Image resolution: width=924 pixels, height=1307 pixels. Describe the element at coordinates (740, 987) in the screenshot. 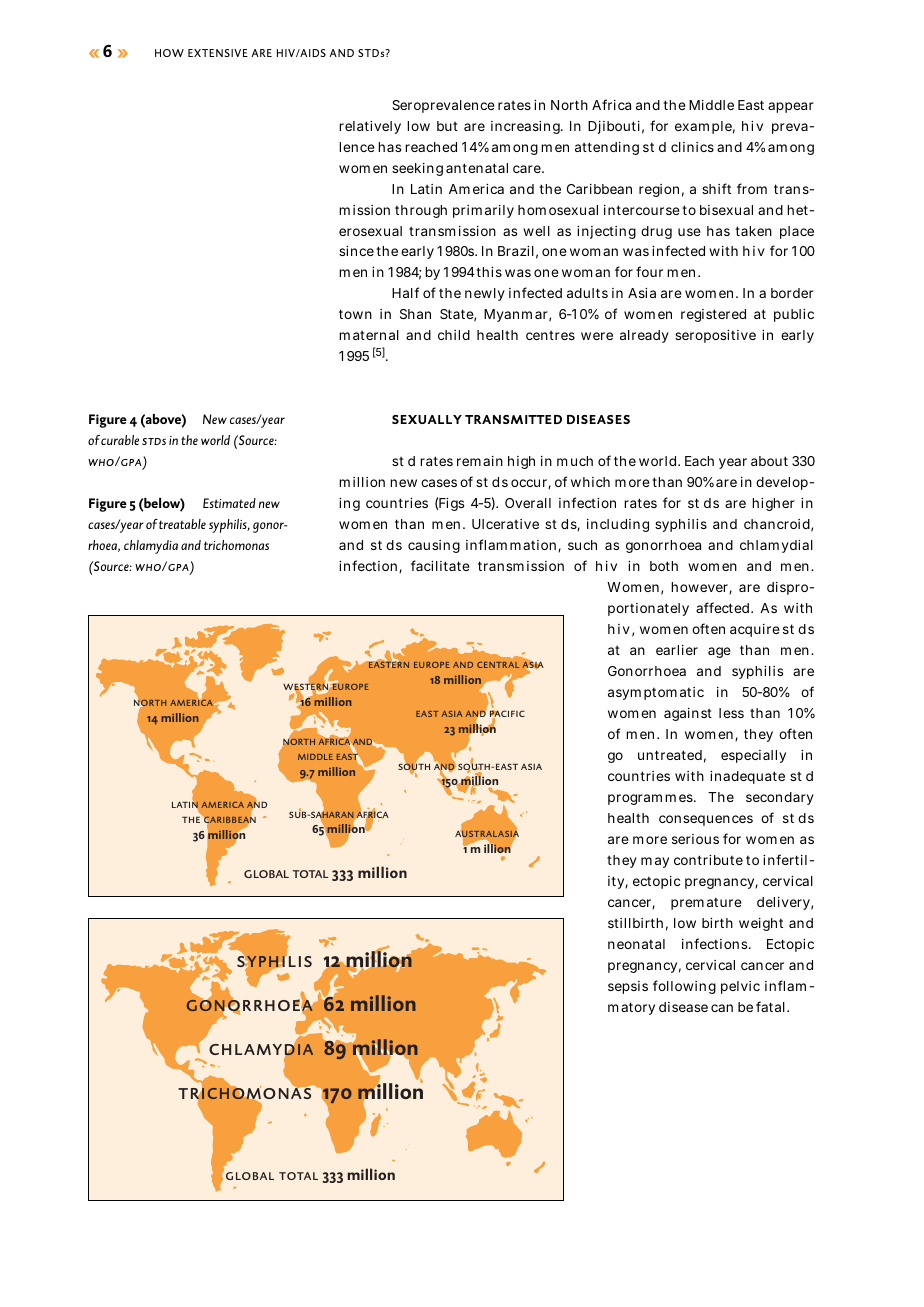

I see `pelvic` at that location.
